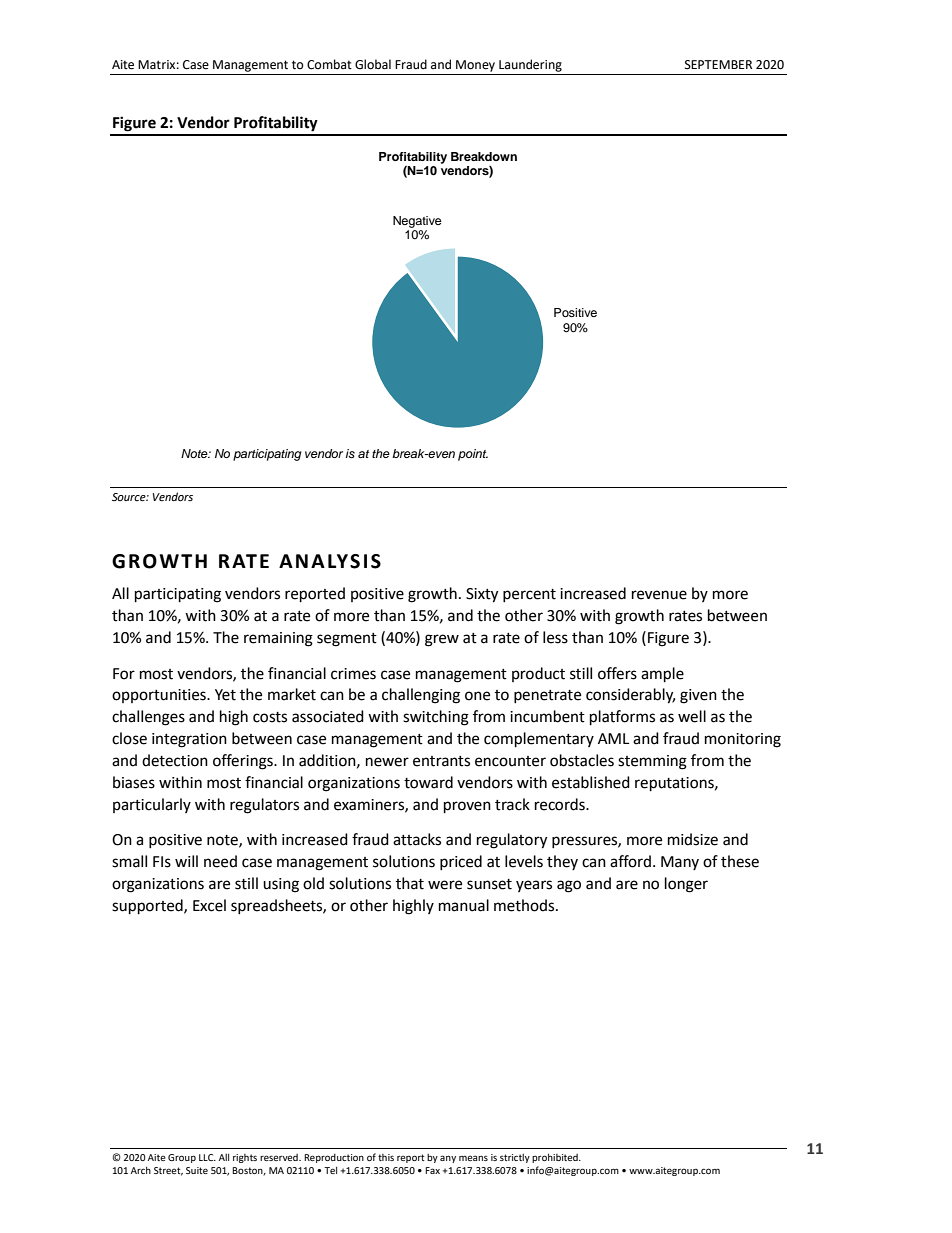  What do you see at coordinates (442, 640) in the page?
I see `grew` at bounding box center [442, 640].
